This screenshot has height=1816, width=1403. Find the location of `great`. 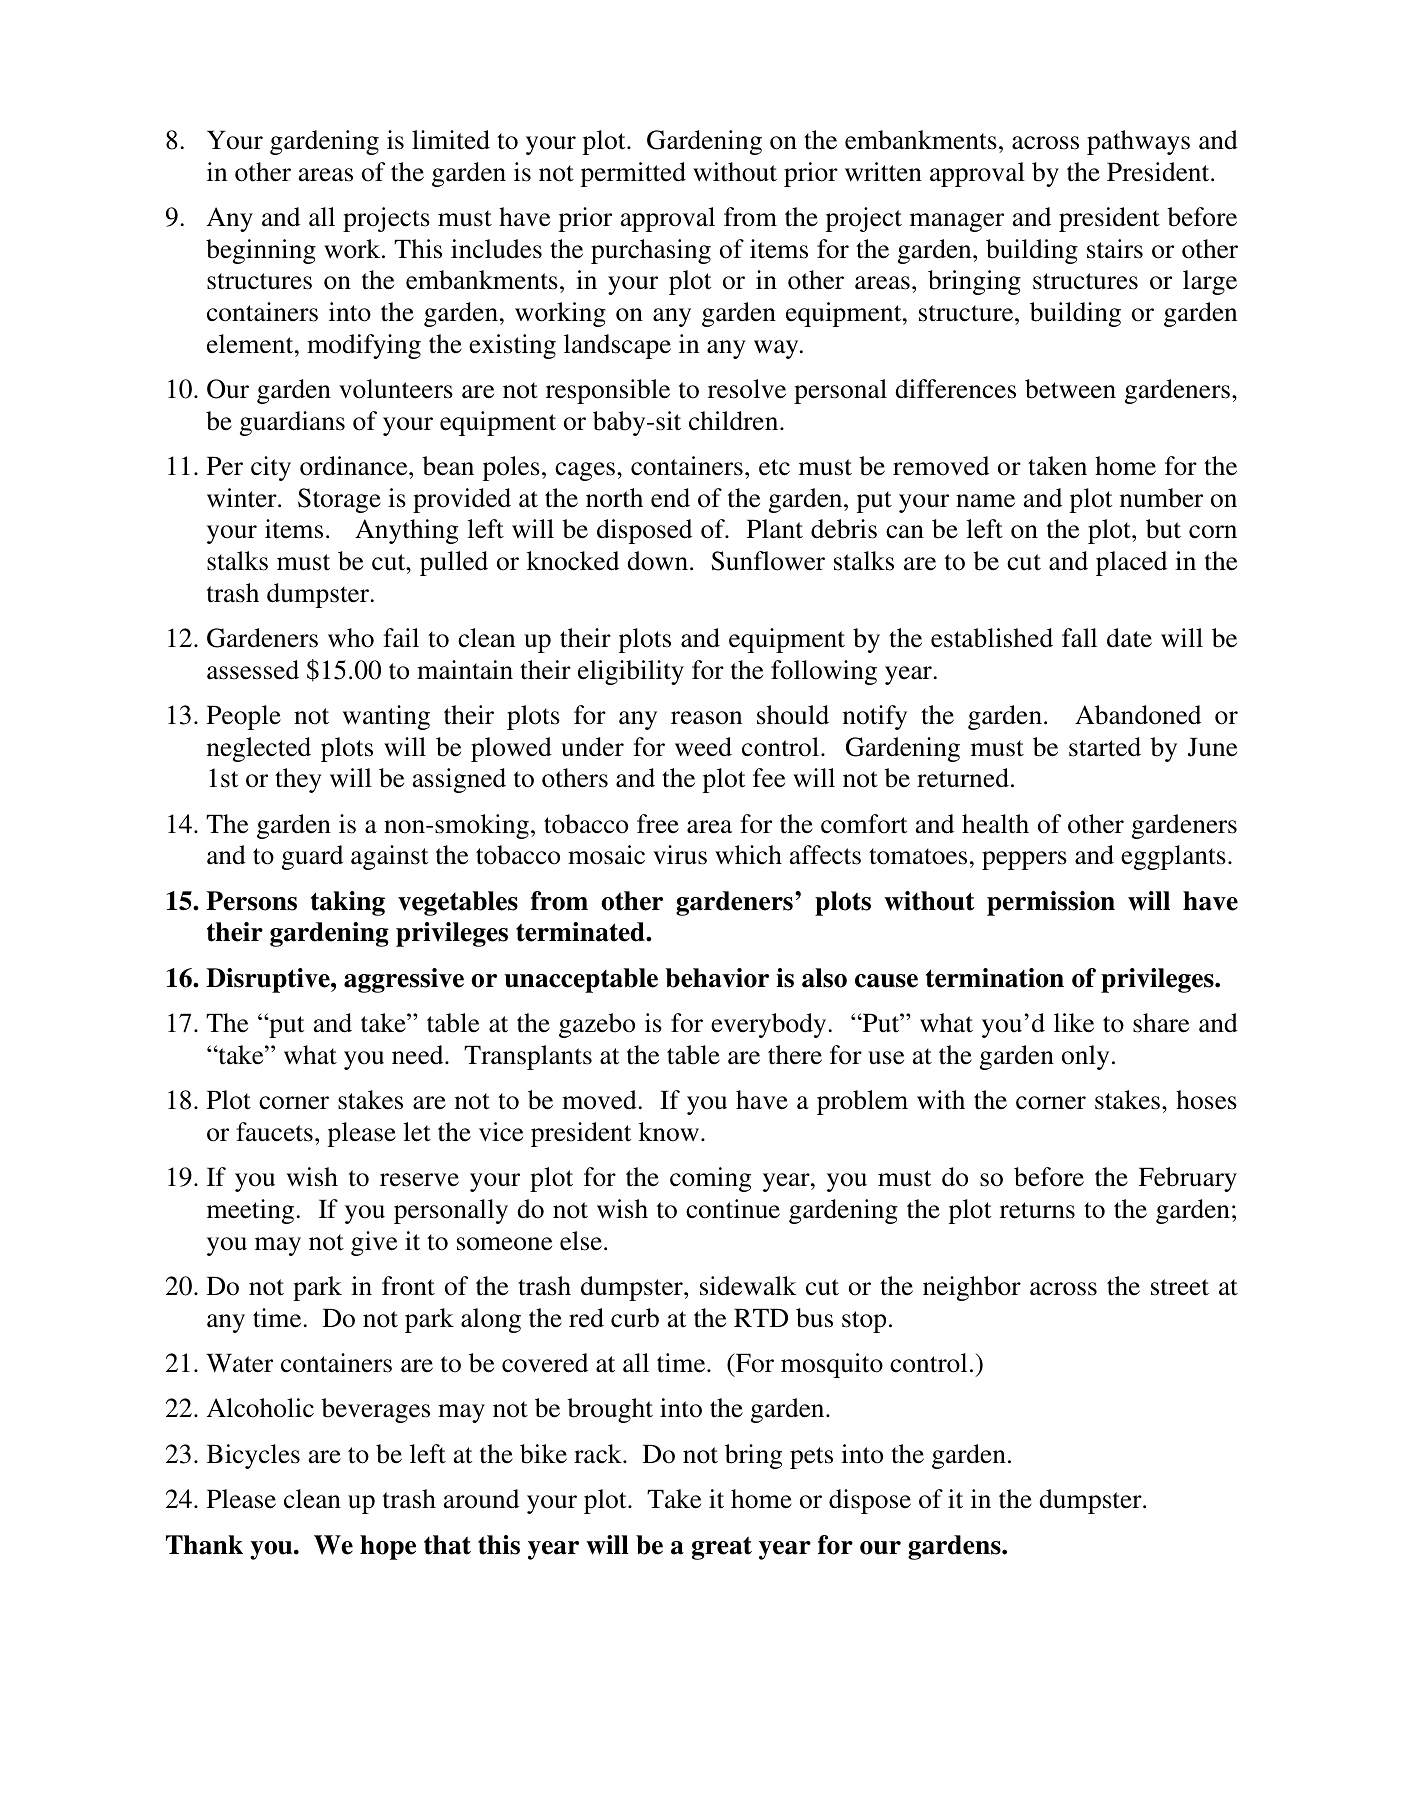

great is located at coordinates (722, 1548).
